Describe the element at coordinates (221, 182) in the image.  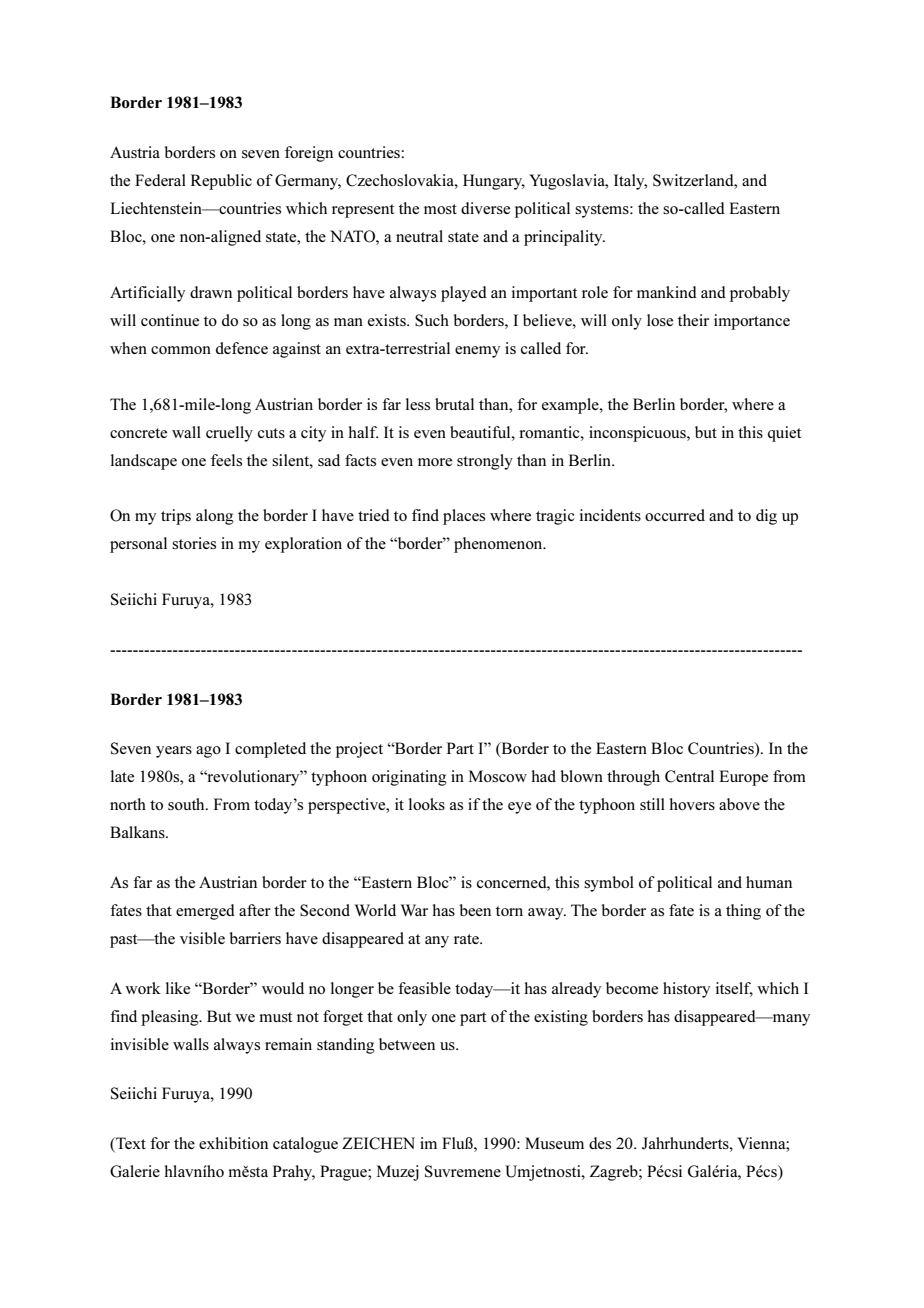
I see `Republic` at that location.
